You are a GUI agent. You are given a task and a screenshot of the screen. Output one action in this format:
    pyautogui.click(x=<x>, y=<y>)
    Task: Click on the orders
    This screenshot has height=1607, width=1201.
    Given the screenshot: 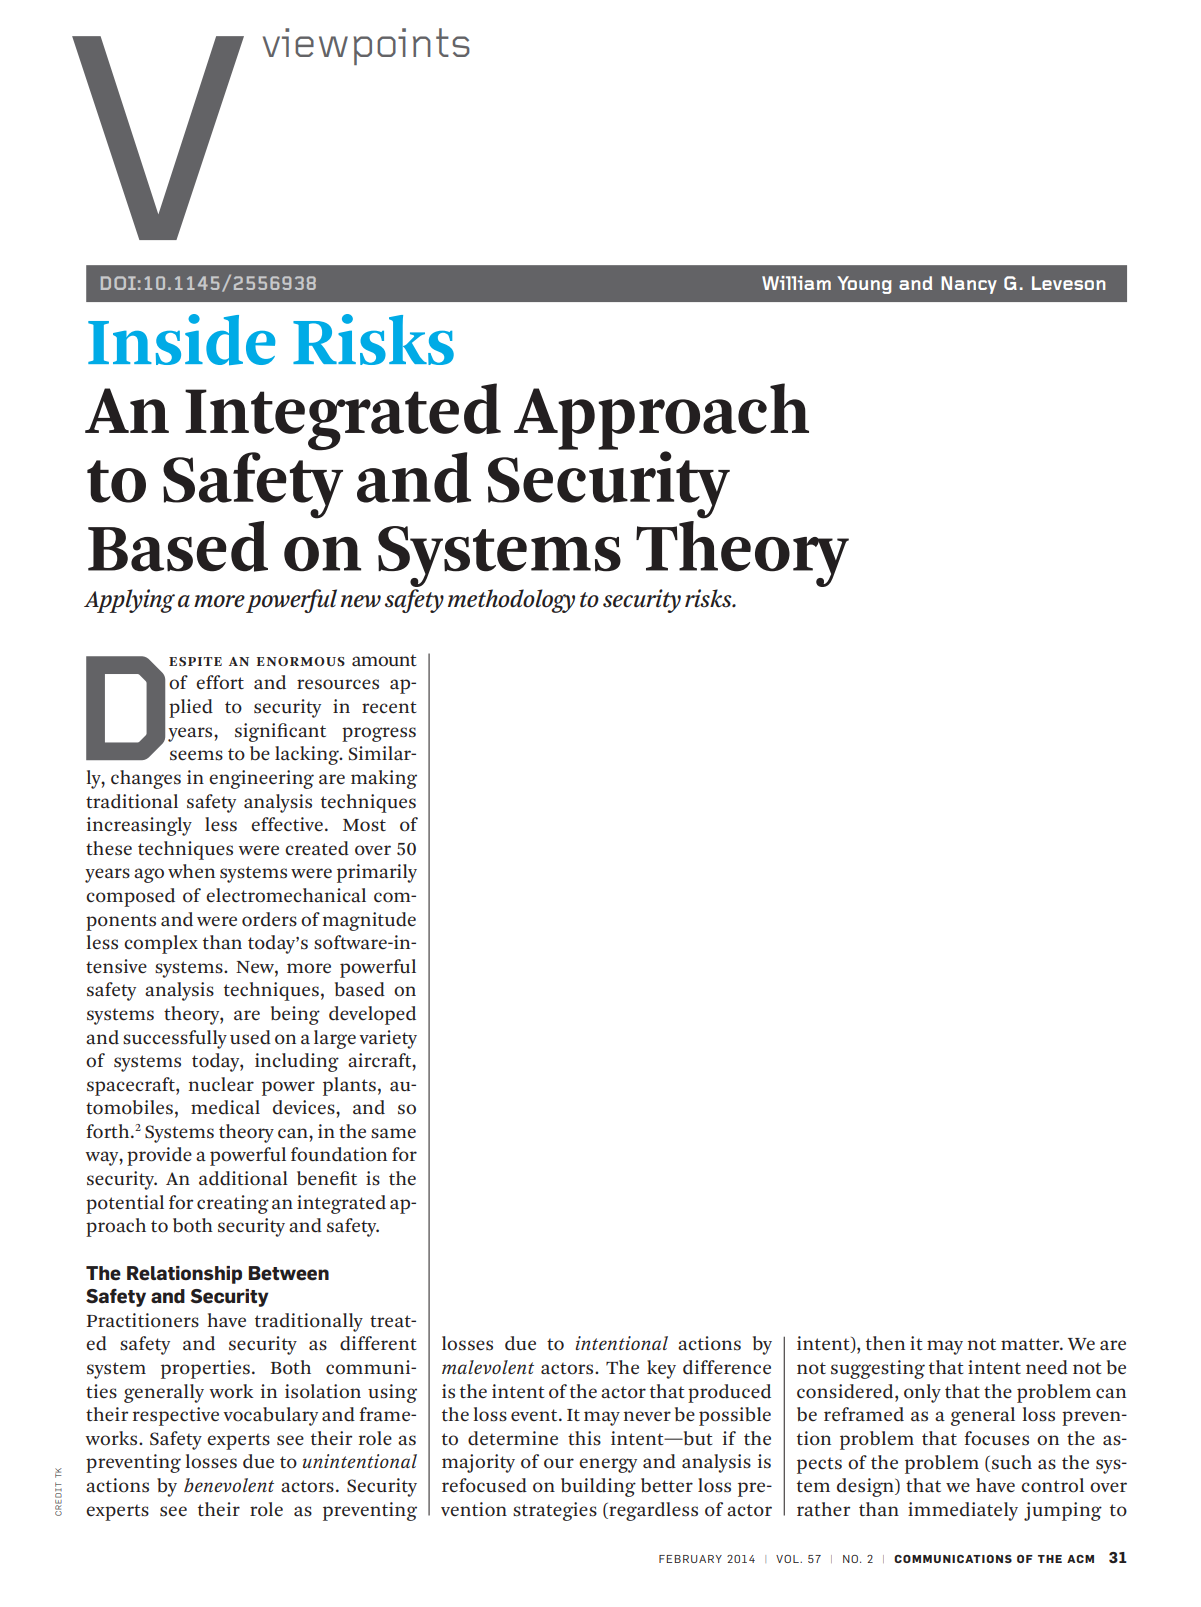 What is the action you would take?
    pyautogui.click(x=269, y=919)
